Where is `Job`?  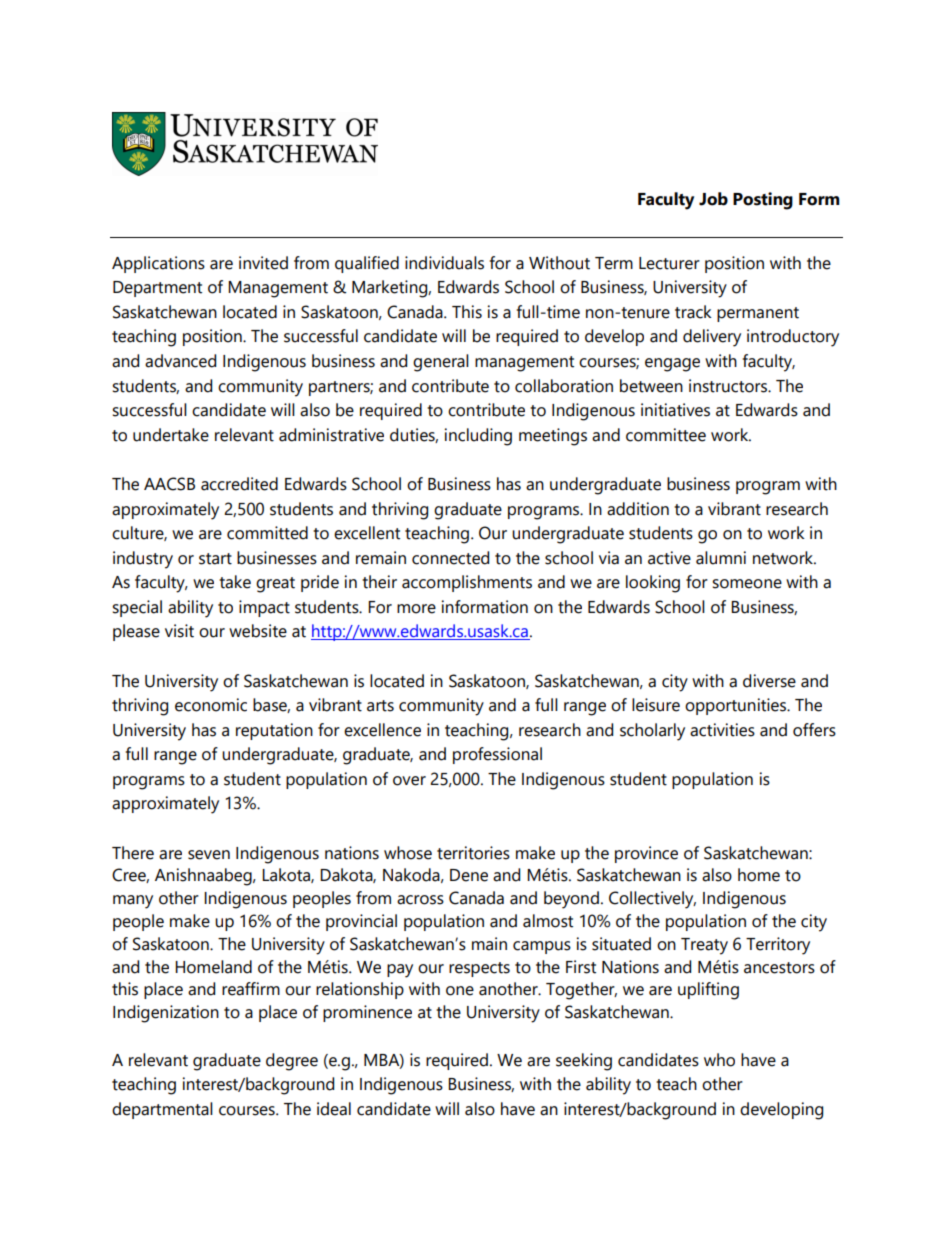
Job is located at coordinates (713, 199).
